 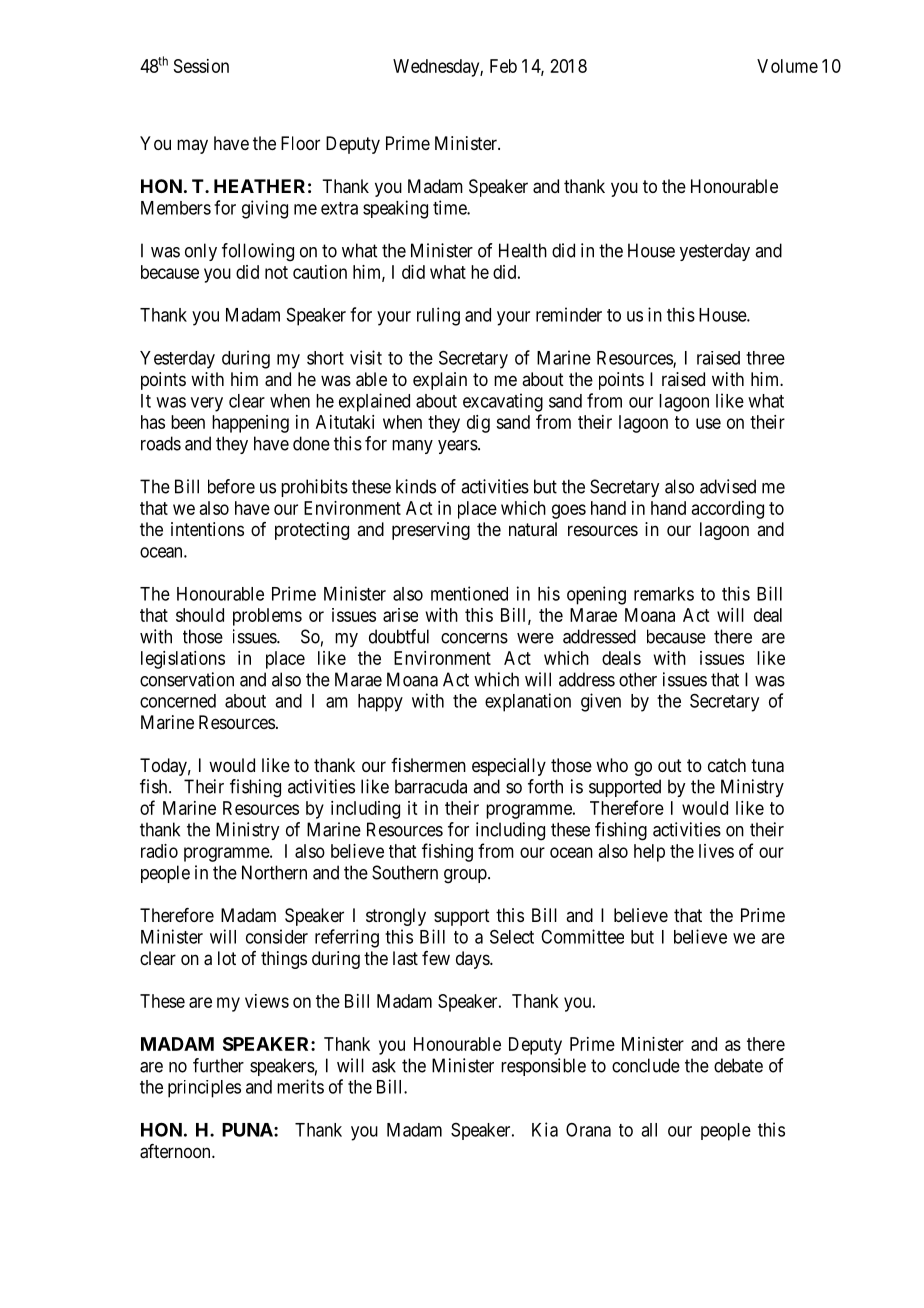 I want to click on Feb, so click(x=503, y=66).
